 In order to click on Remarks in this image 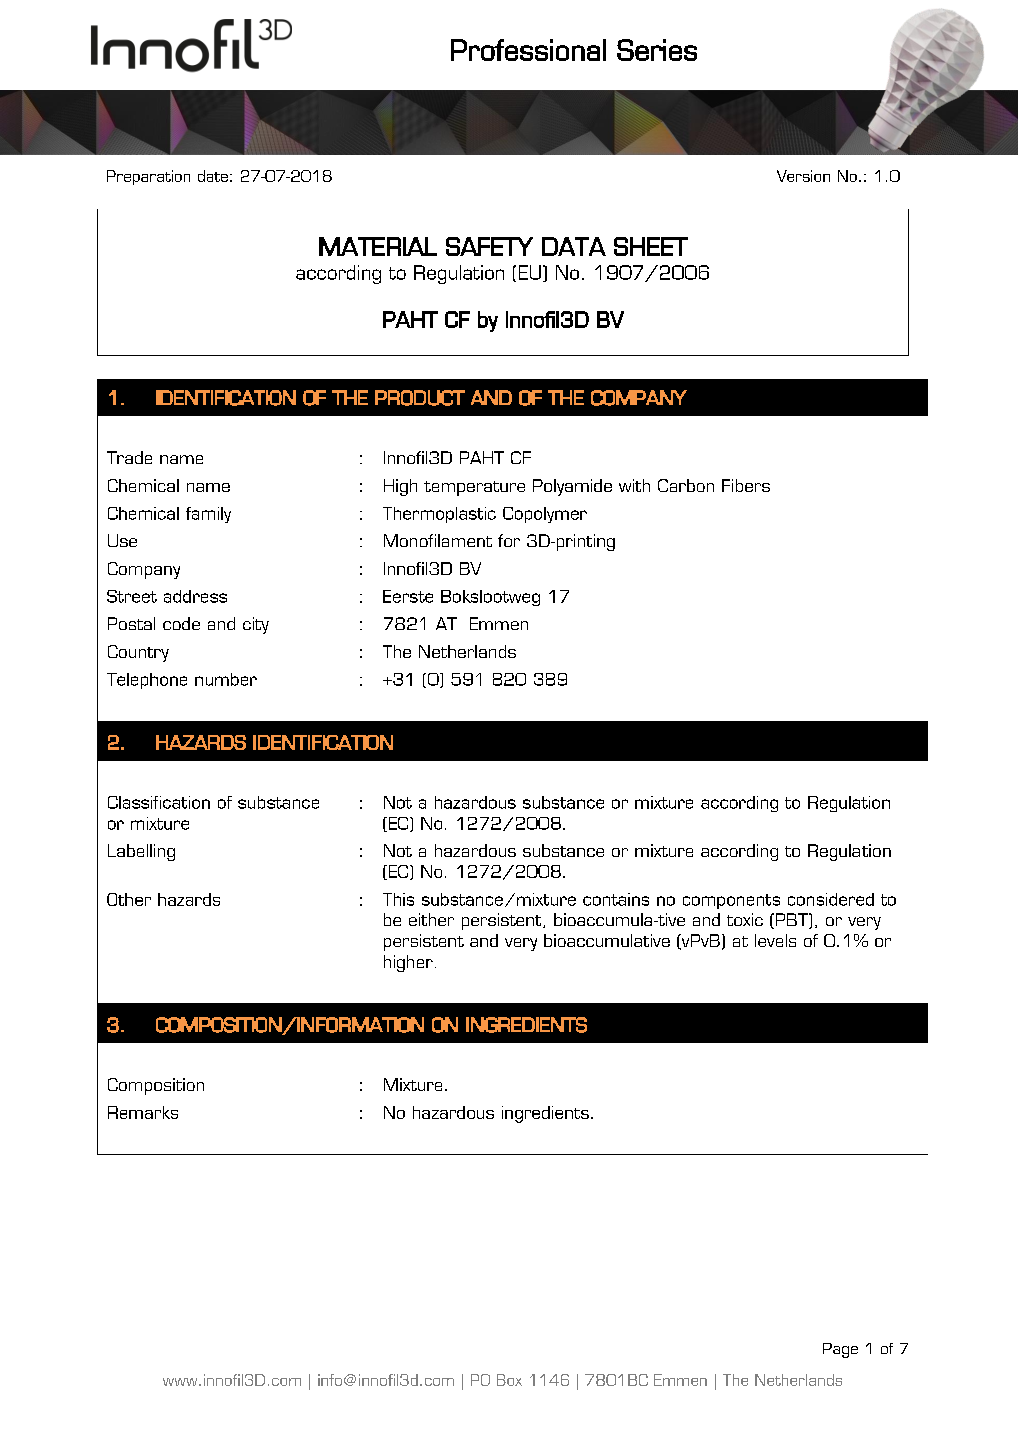, I will do `click(143, 1112)`.
